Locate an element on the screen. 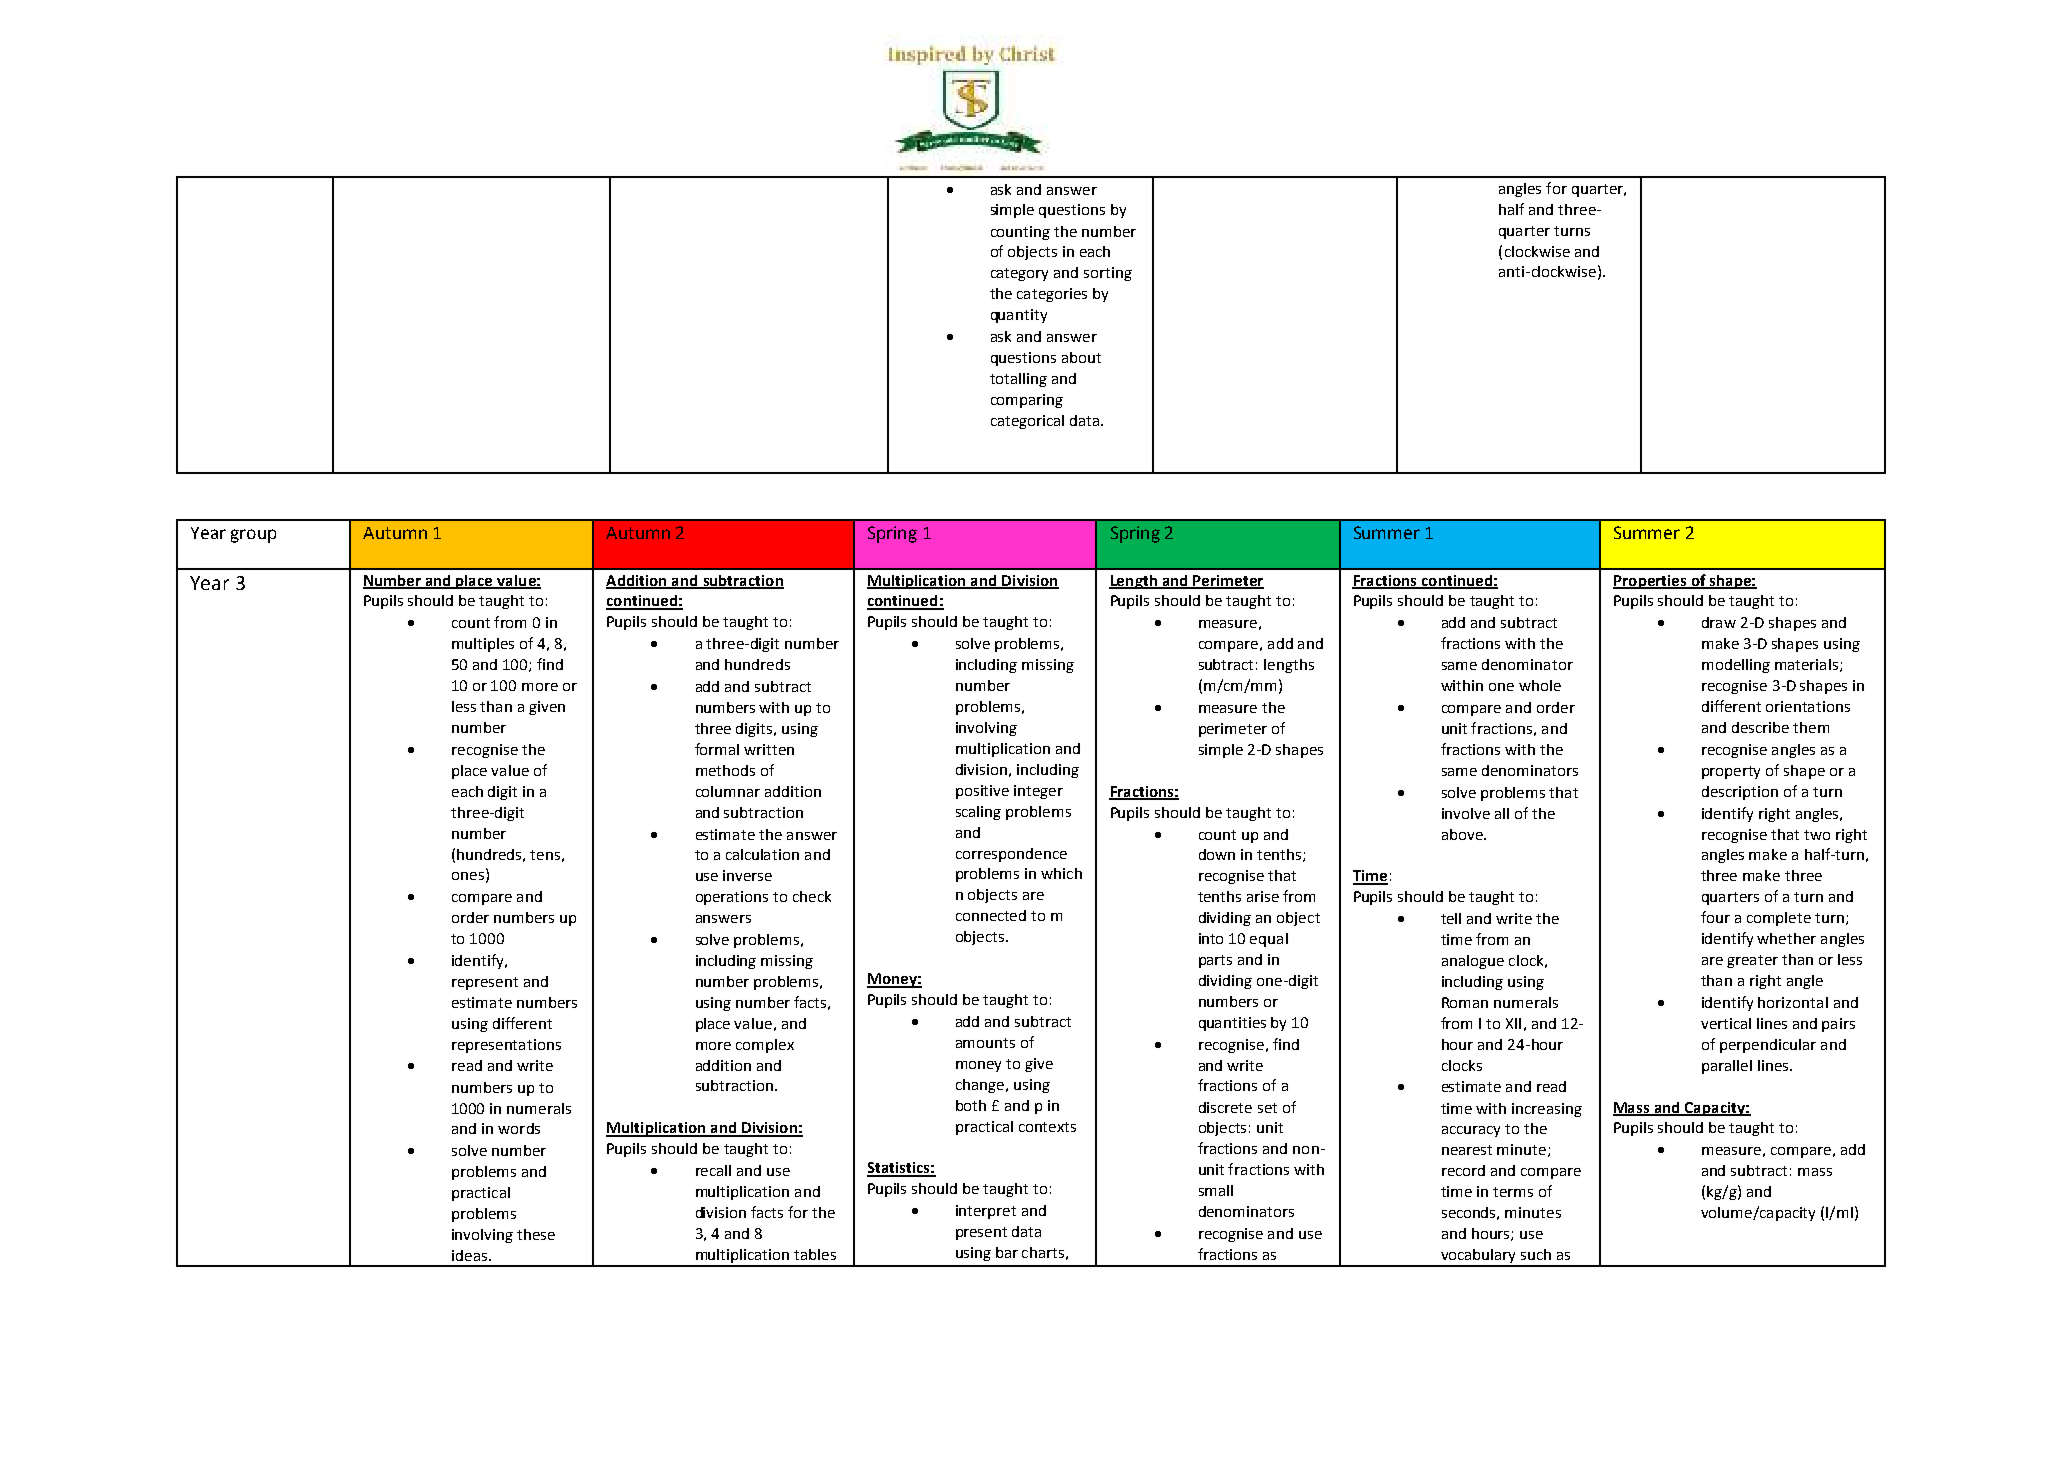 The image size is (2062, 1458). these is located at coordinates (536, 1234).
